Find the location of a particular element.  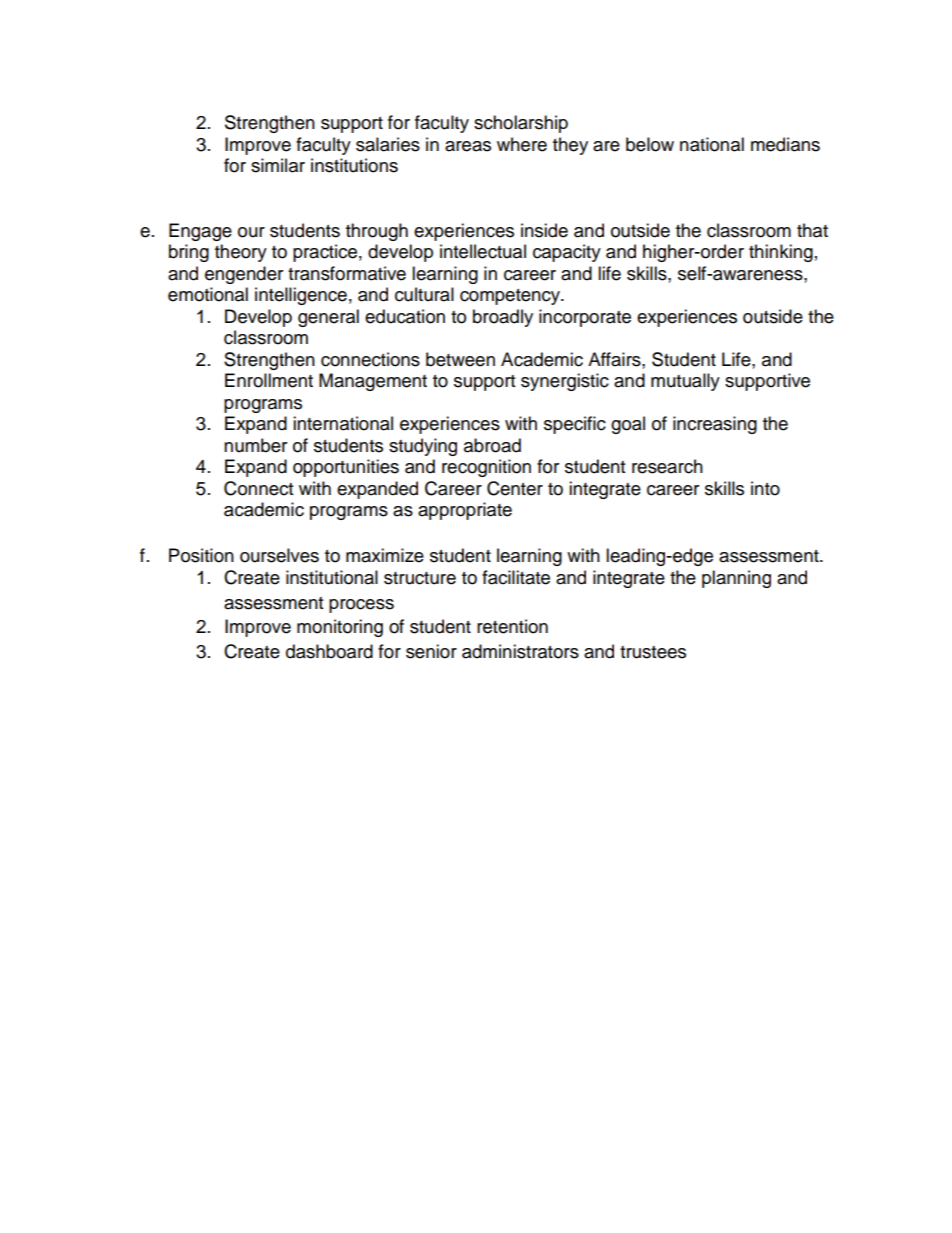

similar is located at coordinates (278, 165).
